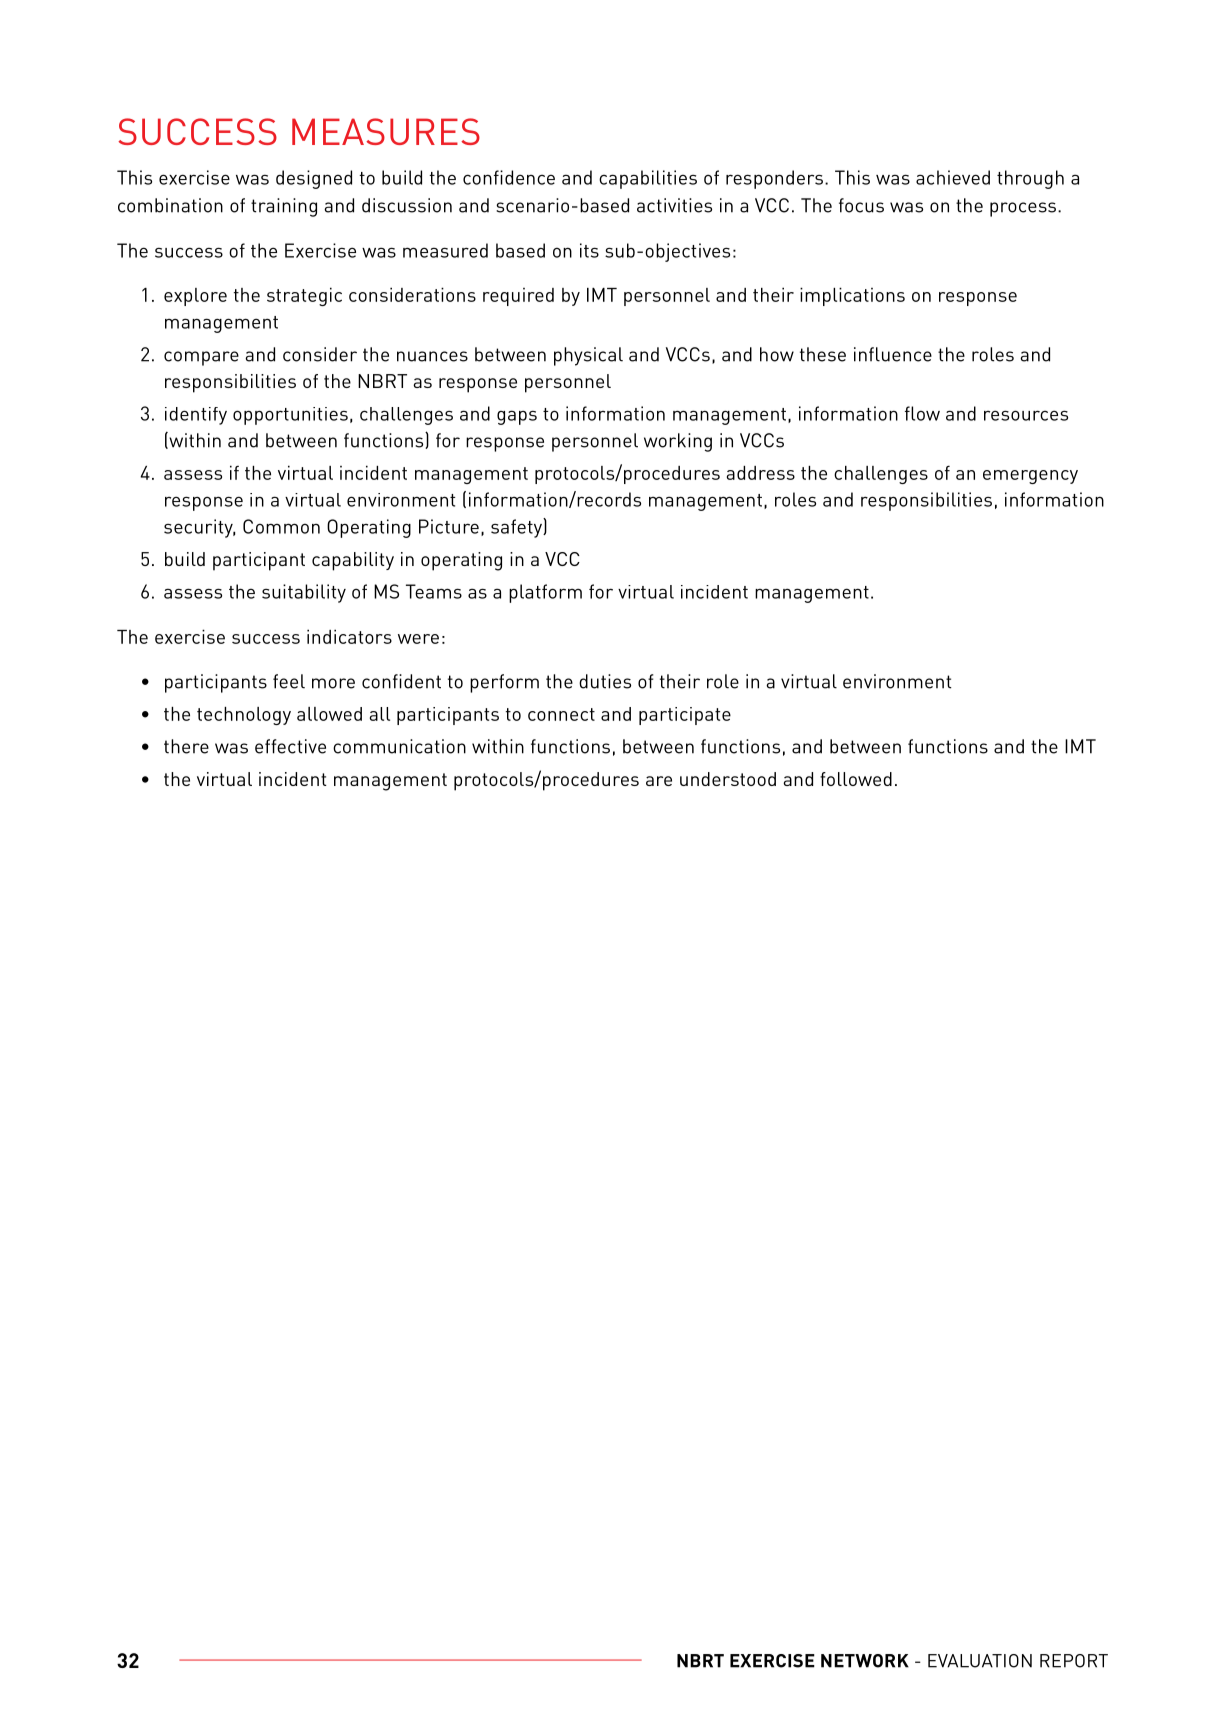  I want to click on participate, so click(685, 716).
